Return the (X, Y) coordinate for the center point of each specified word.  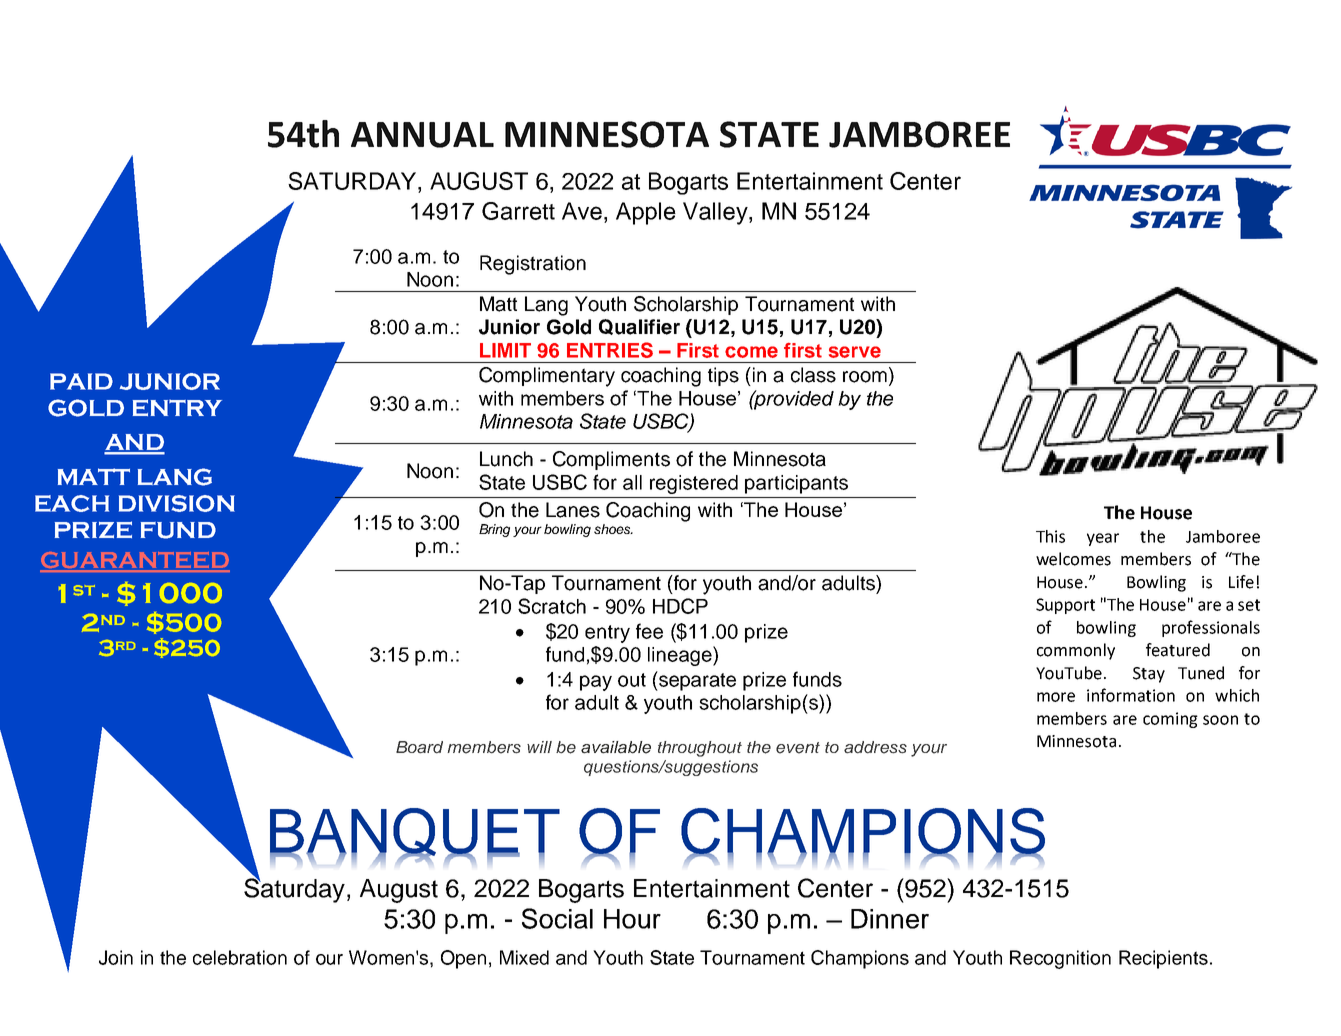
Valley (716, 213)
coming (1170, 720)
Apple (646, 213)
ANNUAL (422, 135)
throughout (700, 749)
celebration (240, 957)
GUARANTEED (135, 561)
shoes (613, 529)
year (1103, 539)
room (865, 377)
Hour (632, 919)
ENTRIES (610, 350)
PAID (81, 381)
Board (419, 747)
